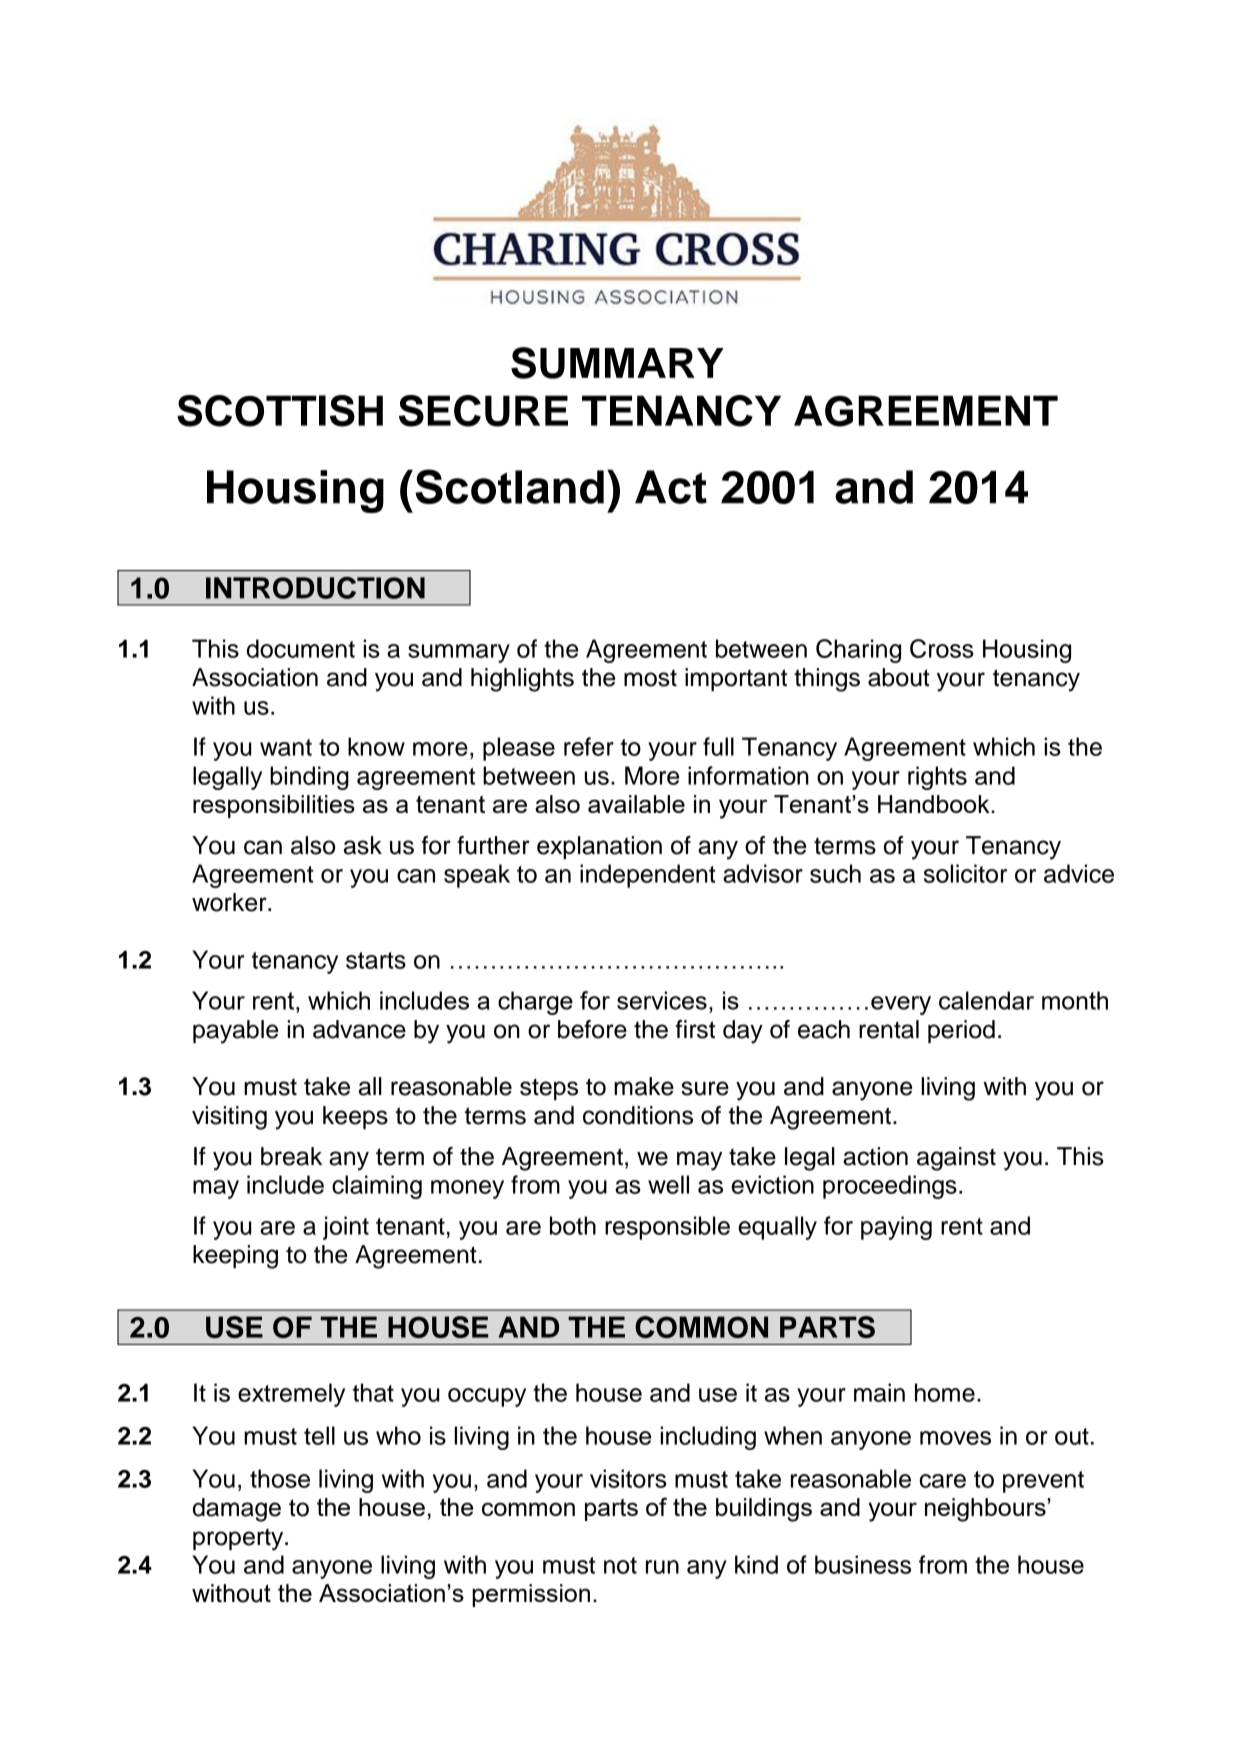  I want to click on Scotland, so click(509, 486).
